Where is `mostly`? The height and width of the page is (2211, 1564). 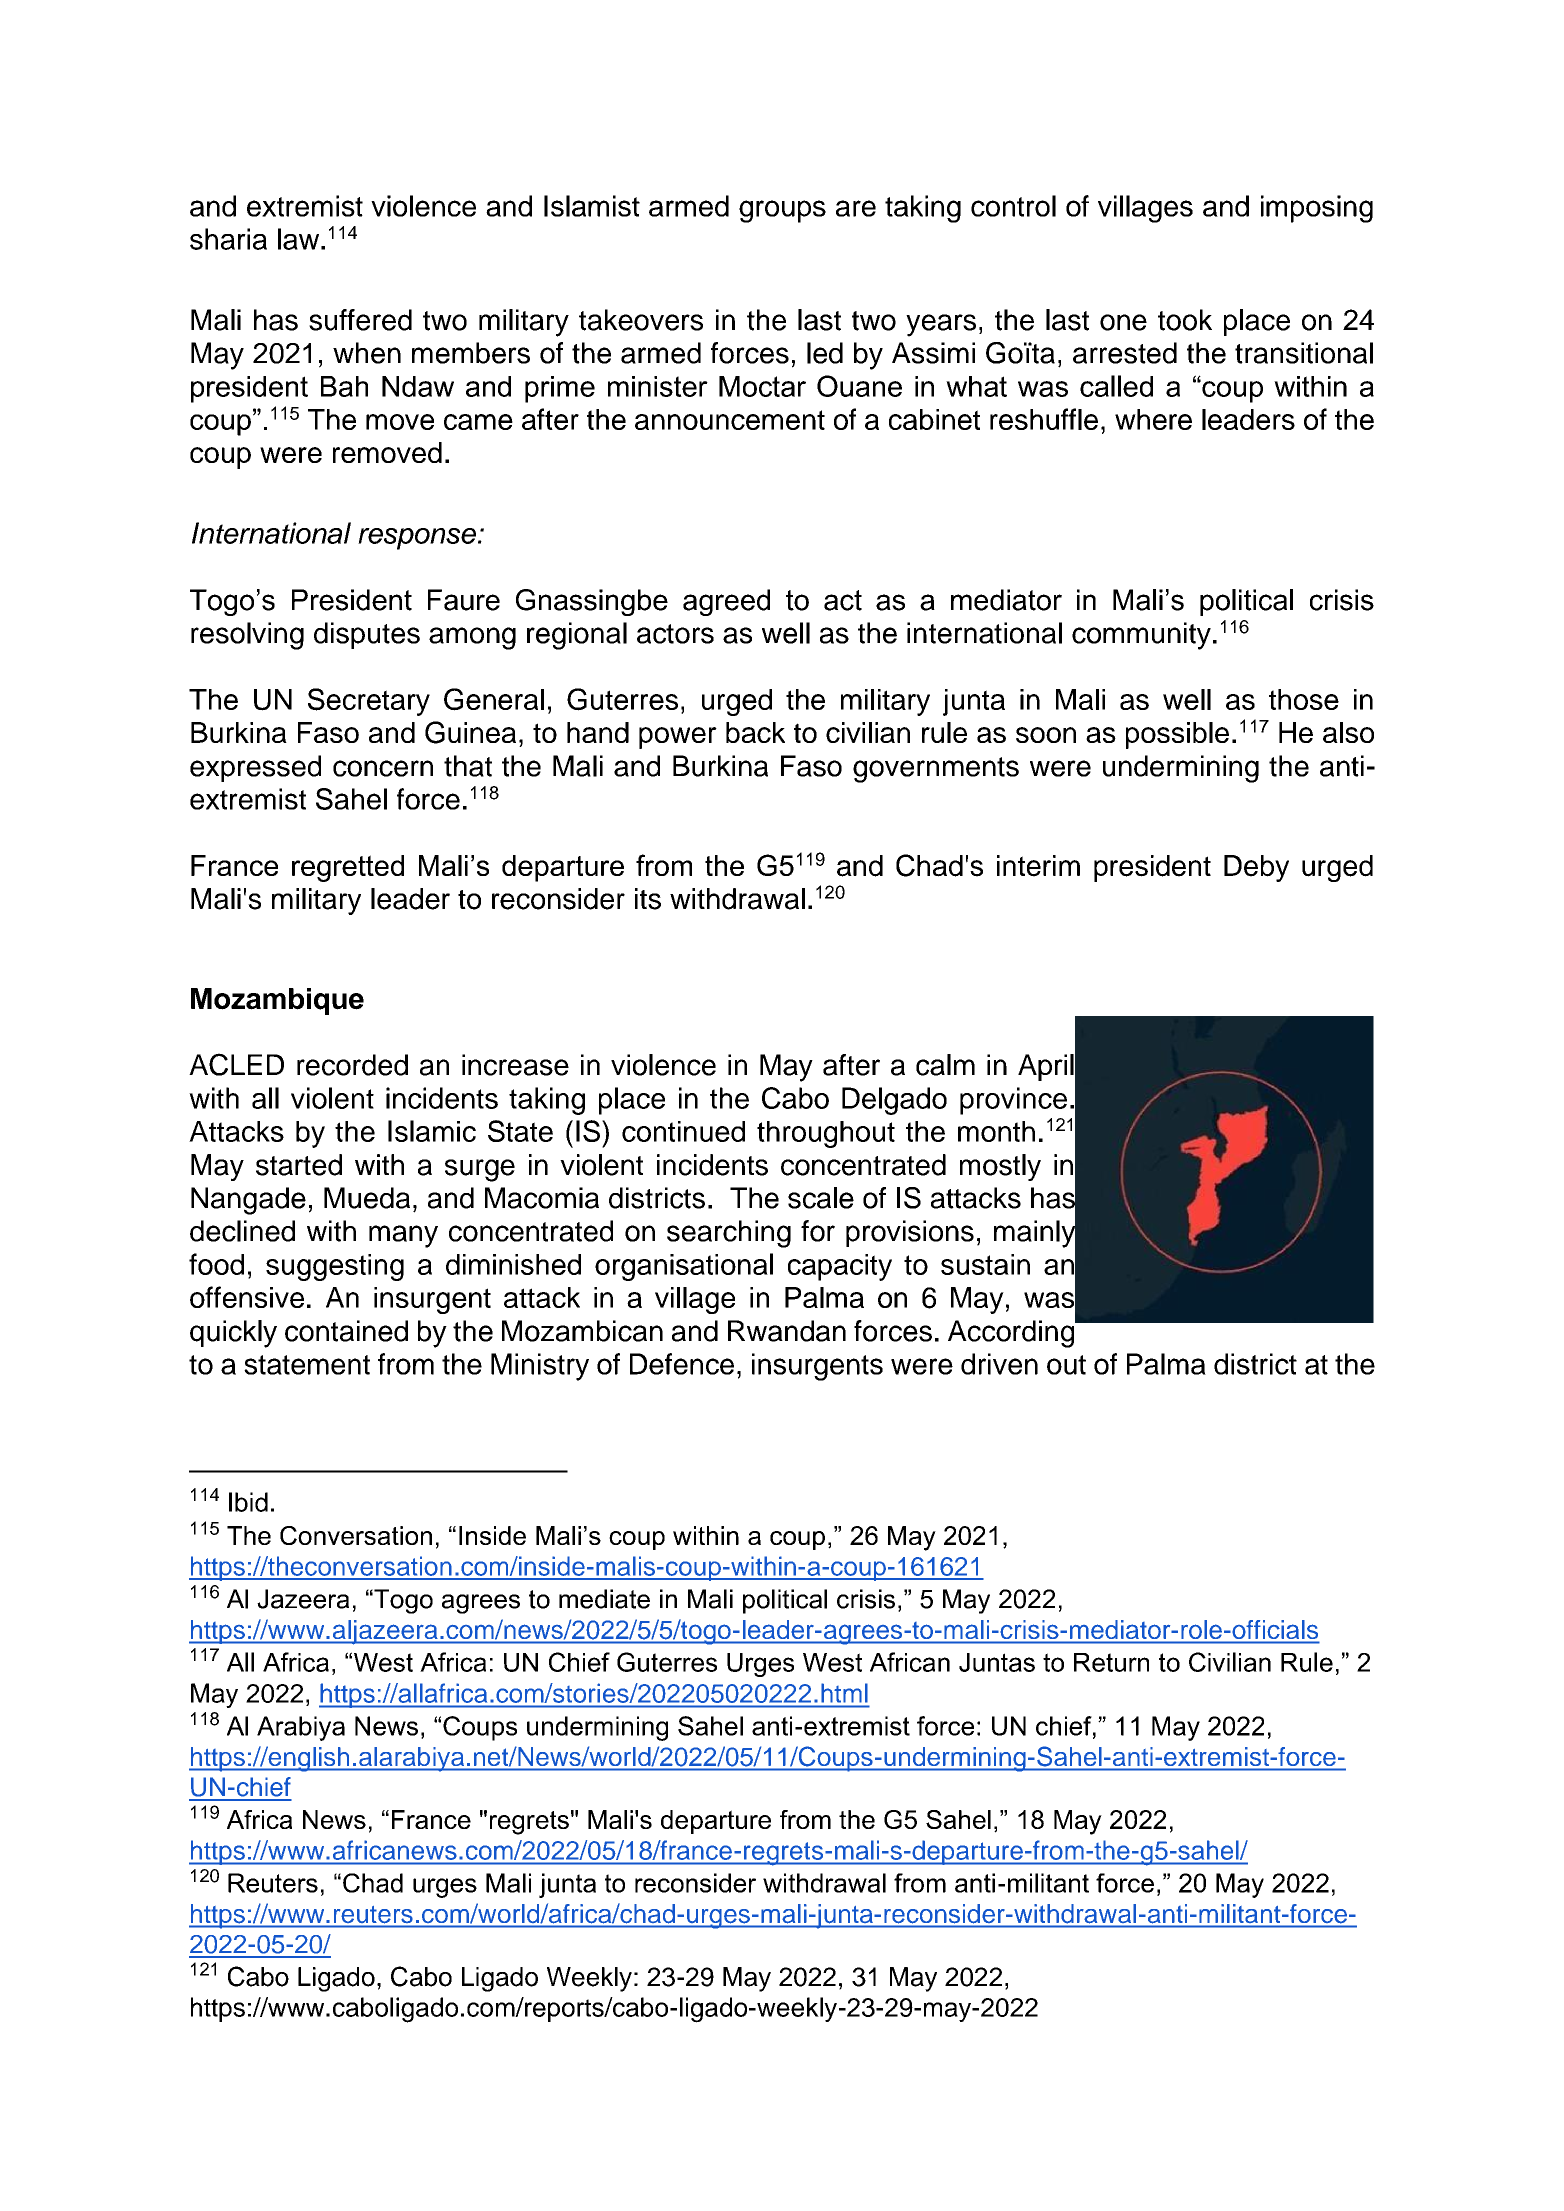
mostly is located at coordinates (1000, 1167).
